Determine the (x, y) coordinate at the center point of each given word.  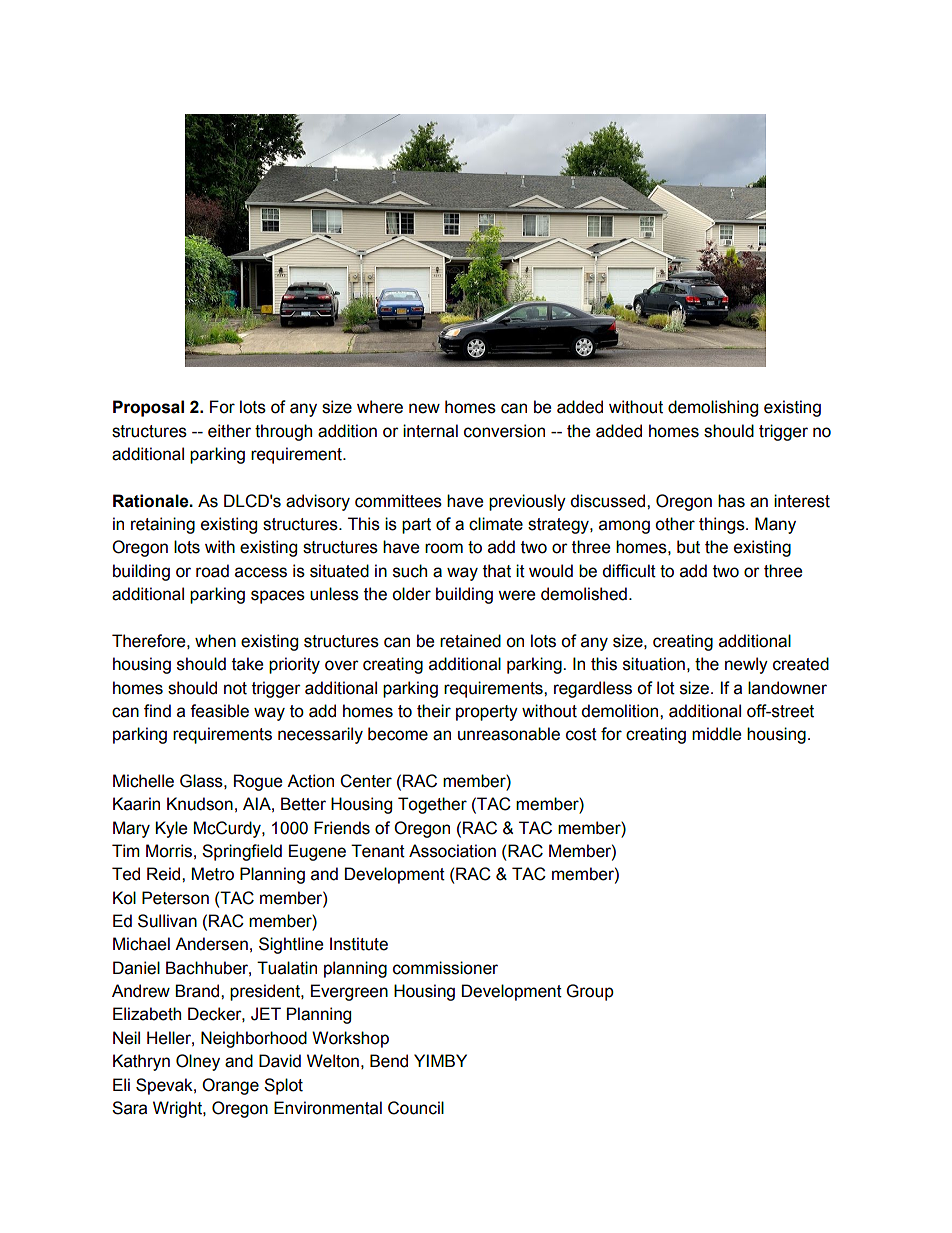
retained (470, 641)
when (215, 641)
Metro (213, 874)
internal (430, 431)
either (229, 431)
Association (452, 851)
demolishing (713, 408)
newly (746, 665)
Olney (198, 1062)
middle (716, 734)
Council (416, 1108)
